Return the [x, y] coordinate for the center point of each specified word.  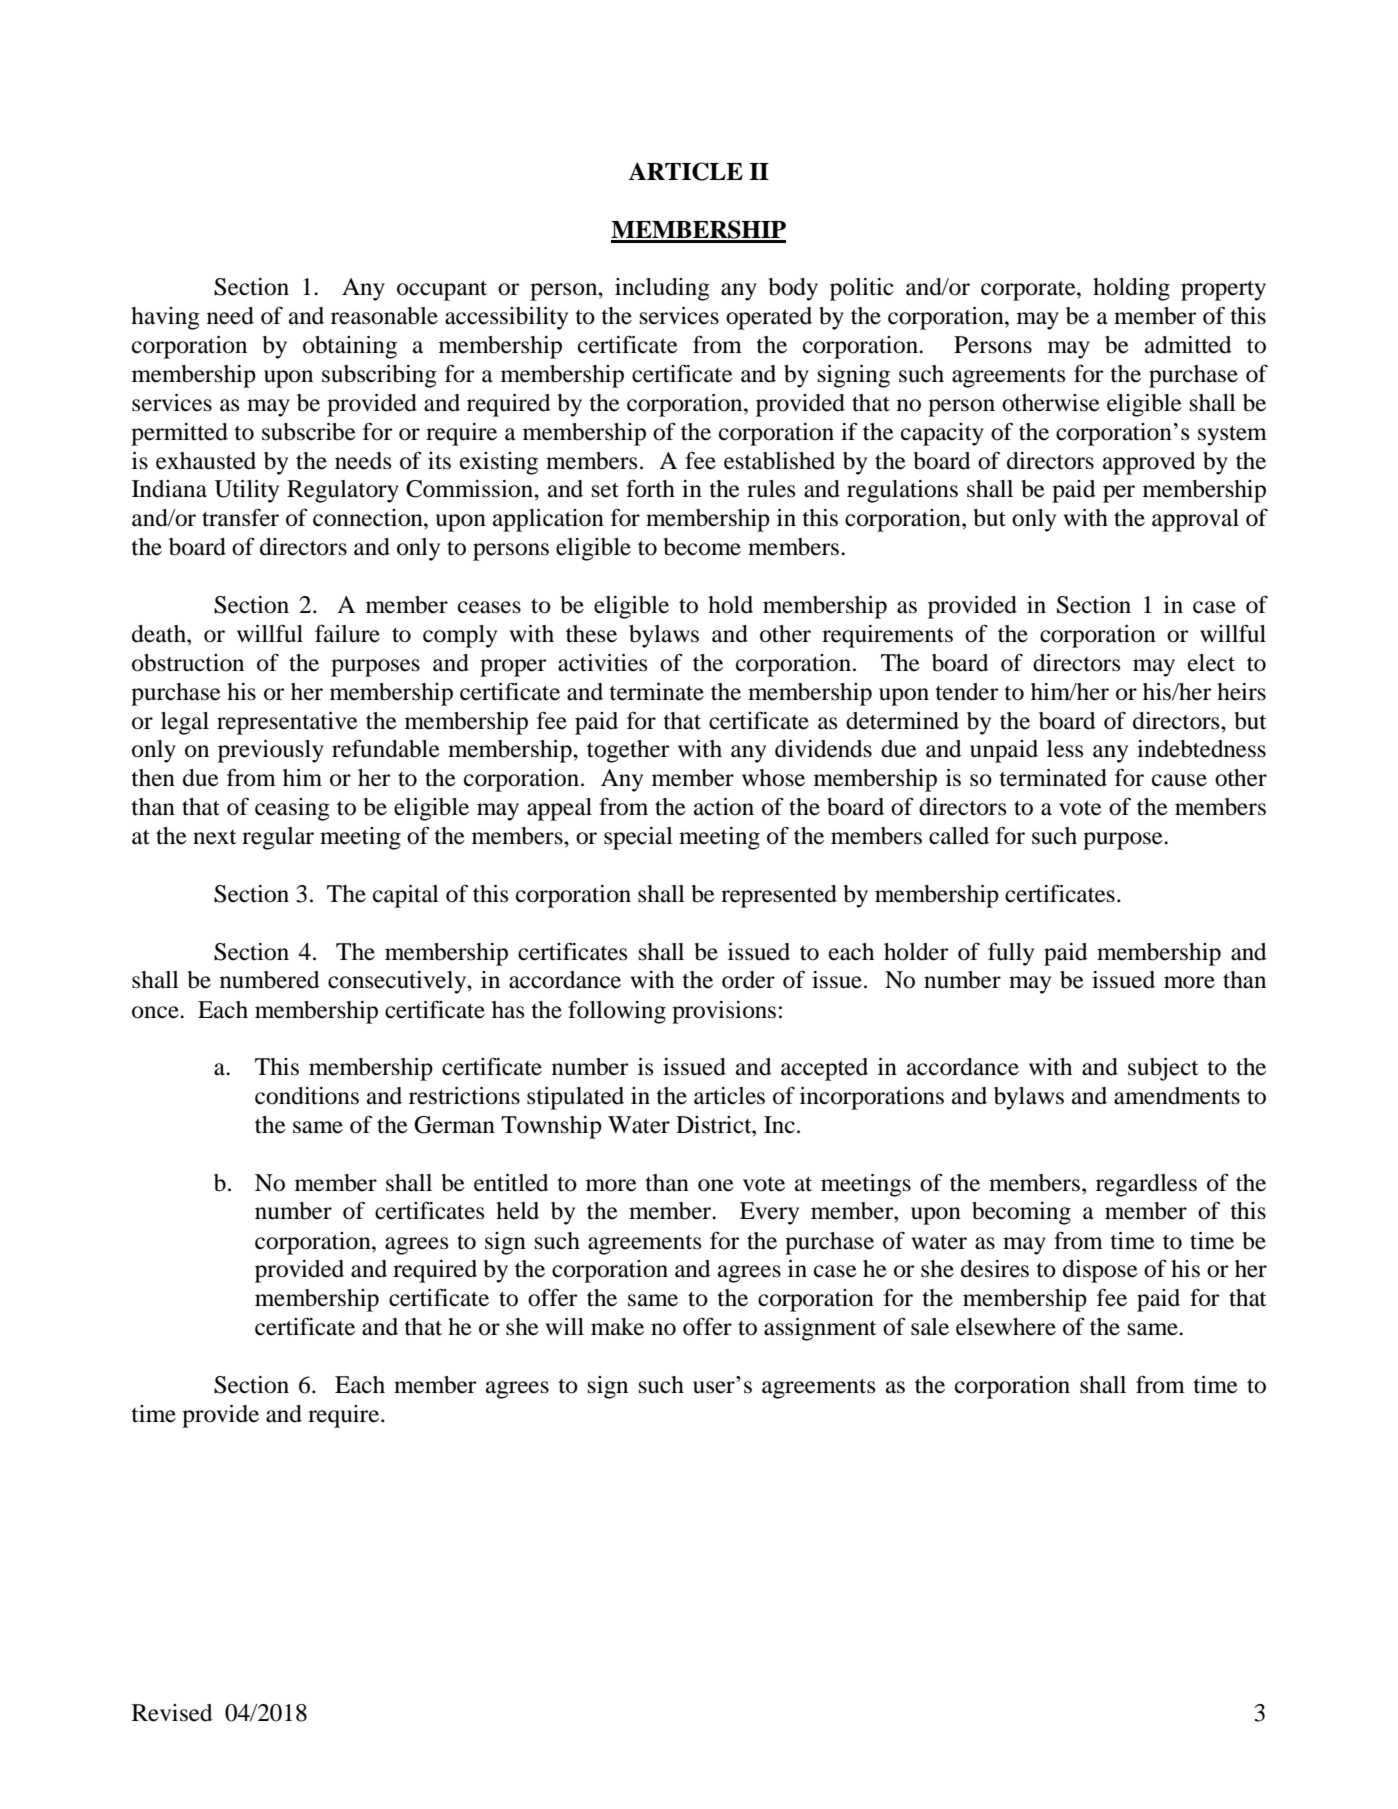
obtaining [350, 347]
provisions [724, 1012]
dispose [1100, 1271]
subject [1163, 1069]
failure [347, 633]
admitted [1188, 345]
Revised [172, 1713]
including [662, 289]
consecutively [398, 982]
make [617, 1327]
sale [930, 1327]
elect [1211, 663]
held [517, 1211]
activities [602, 663]
